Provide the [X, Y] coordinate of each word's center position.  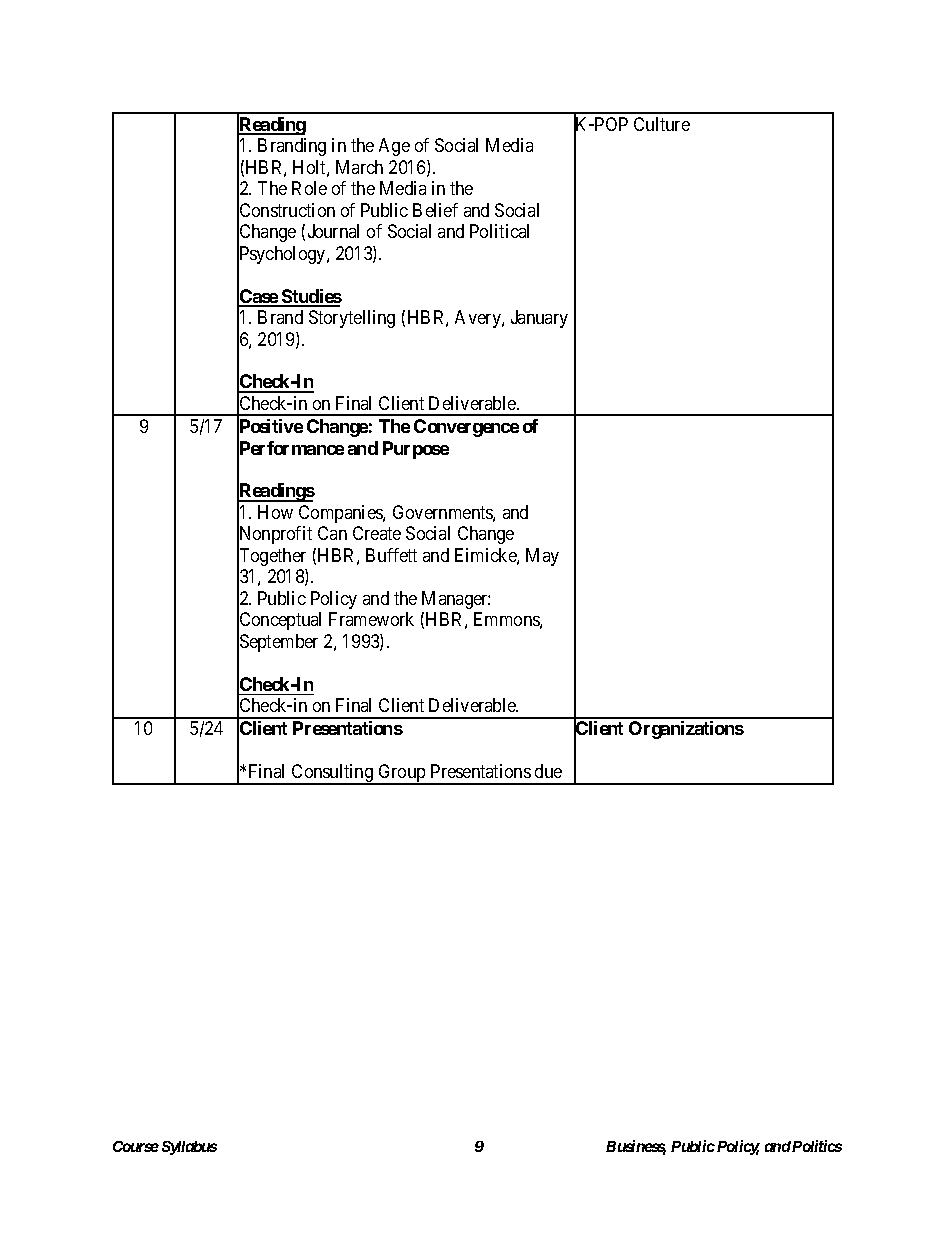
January [539, 319]
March [359, 167]
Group [402, 774]
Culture [662, 124]
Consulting [333, 774]
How [275, 512]
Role [309, 188]
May [542, 557]
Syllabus [189, 1148]
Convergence [466, 428]
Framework [371, 619]
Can [332, 533]
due [548, 771]
